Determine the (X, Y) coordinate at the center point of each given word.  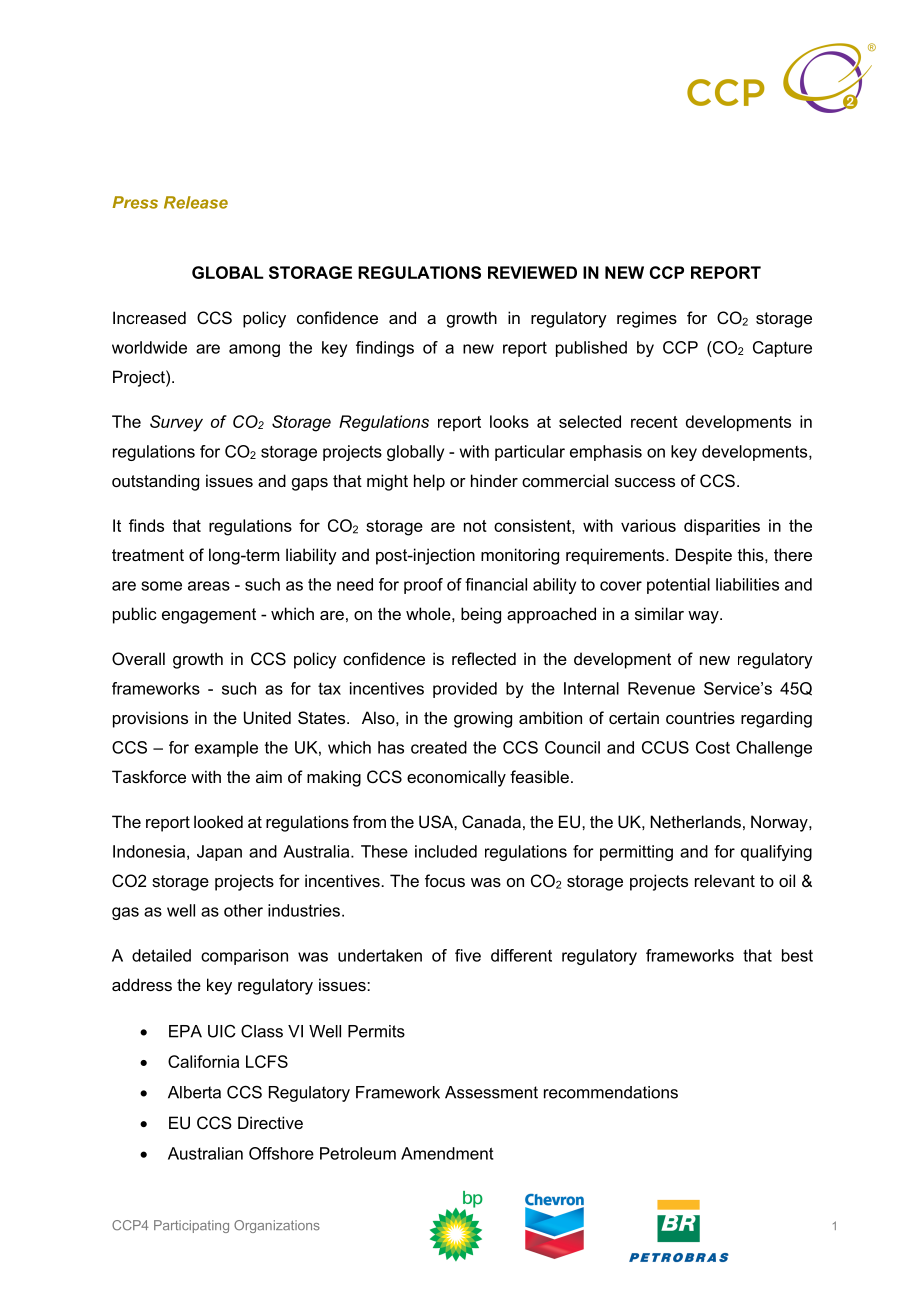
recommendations (611, 1092)
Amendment (447, 1153)
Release (196, 202)
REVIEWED (532, 272)
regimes (647, 319)
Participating (191, 1226)
